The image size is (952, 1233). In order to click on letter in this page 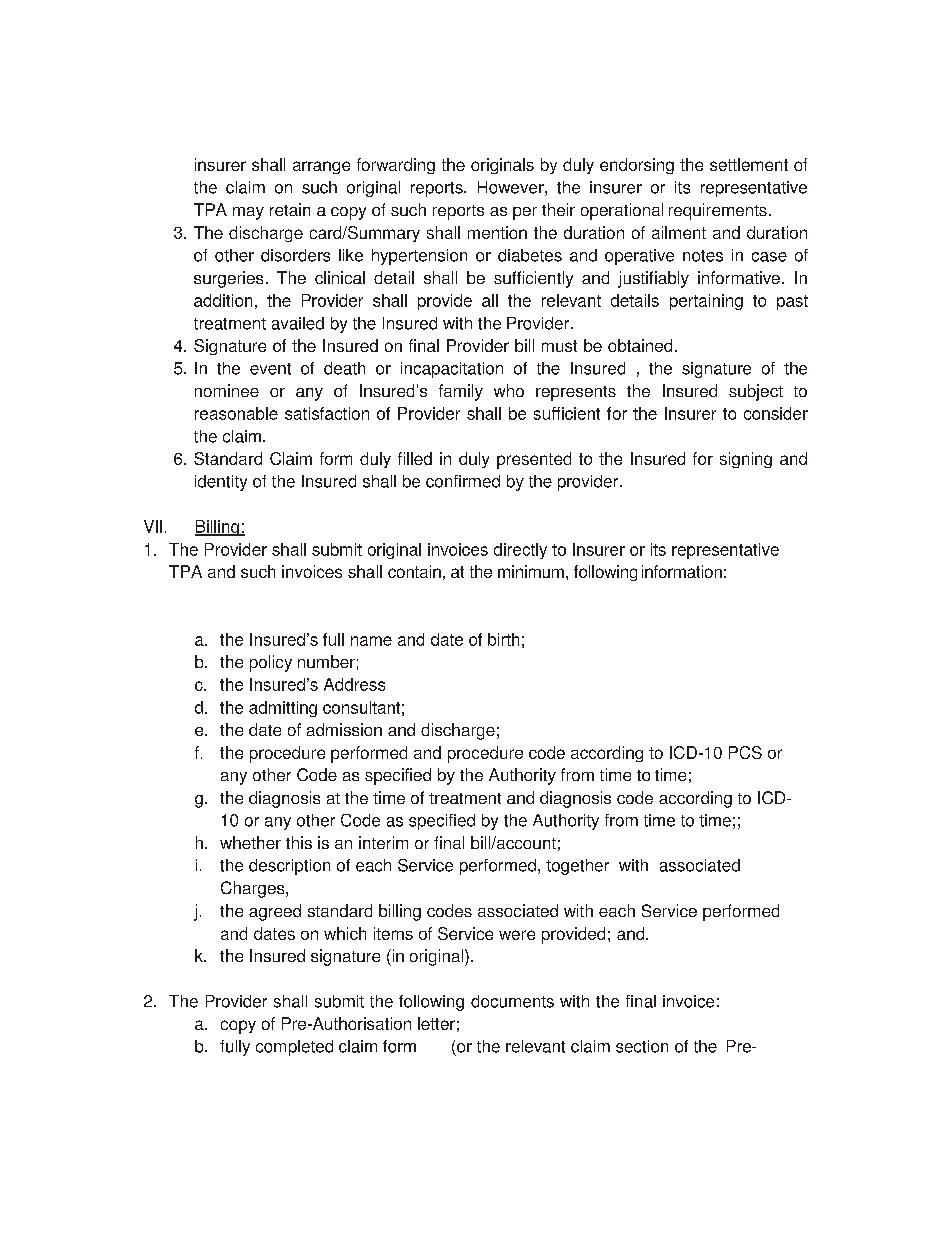, I will do `click(436, 1023)`.
